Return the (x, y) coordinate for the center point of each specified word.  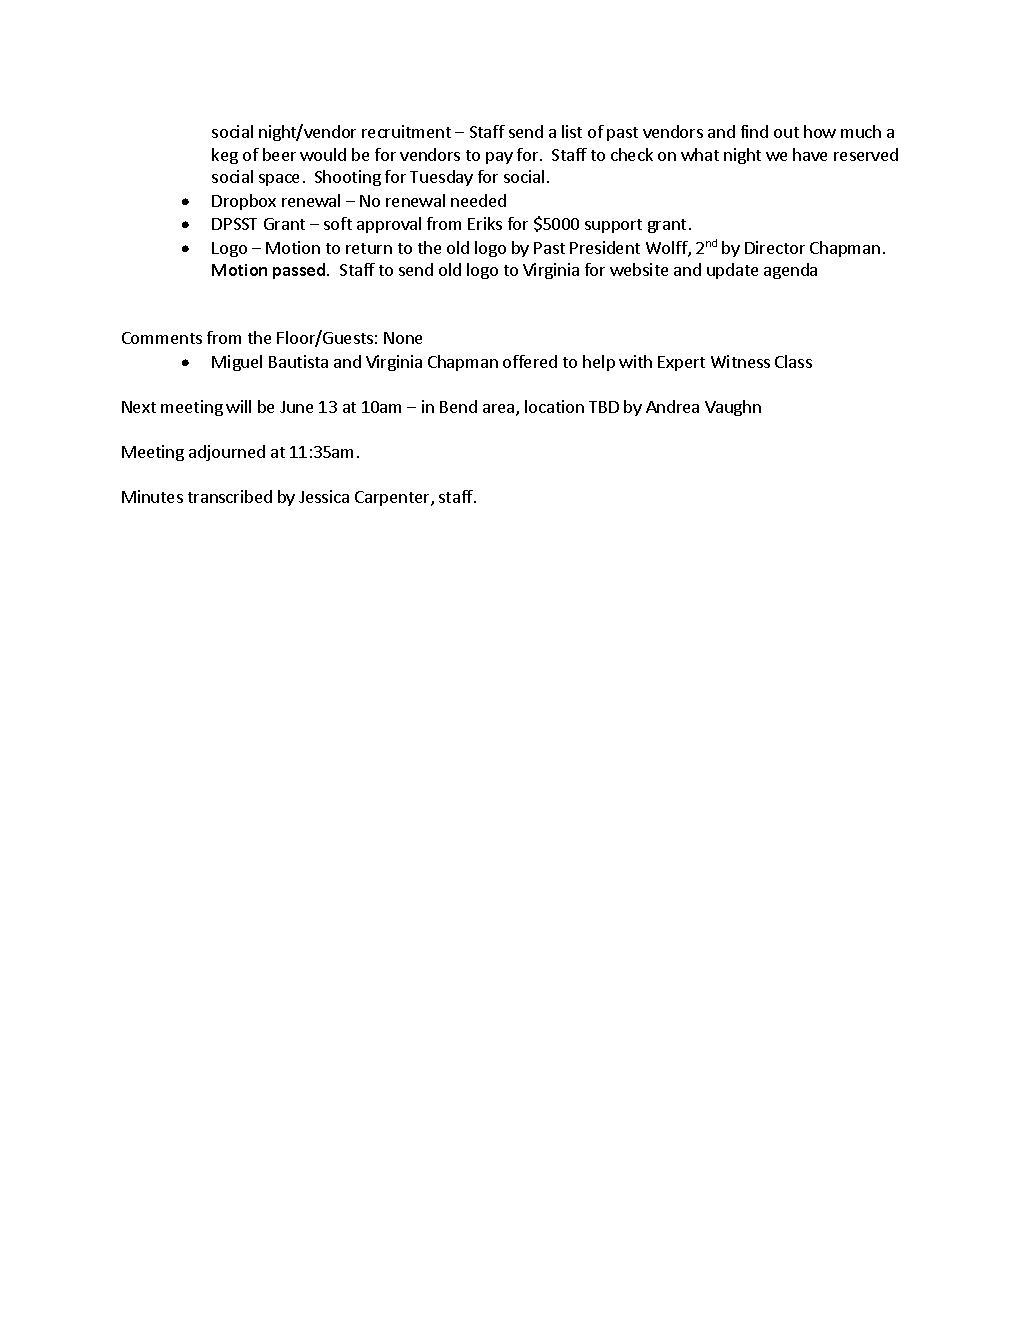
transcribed (230, 496)
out (786, 132)
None (403, 338)
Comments (162, 338)
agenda (790, 271)
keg (225, 156)
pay (499, 158)
